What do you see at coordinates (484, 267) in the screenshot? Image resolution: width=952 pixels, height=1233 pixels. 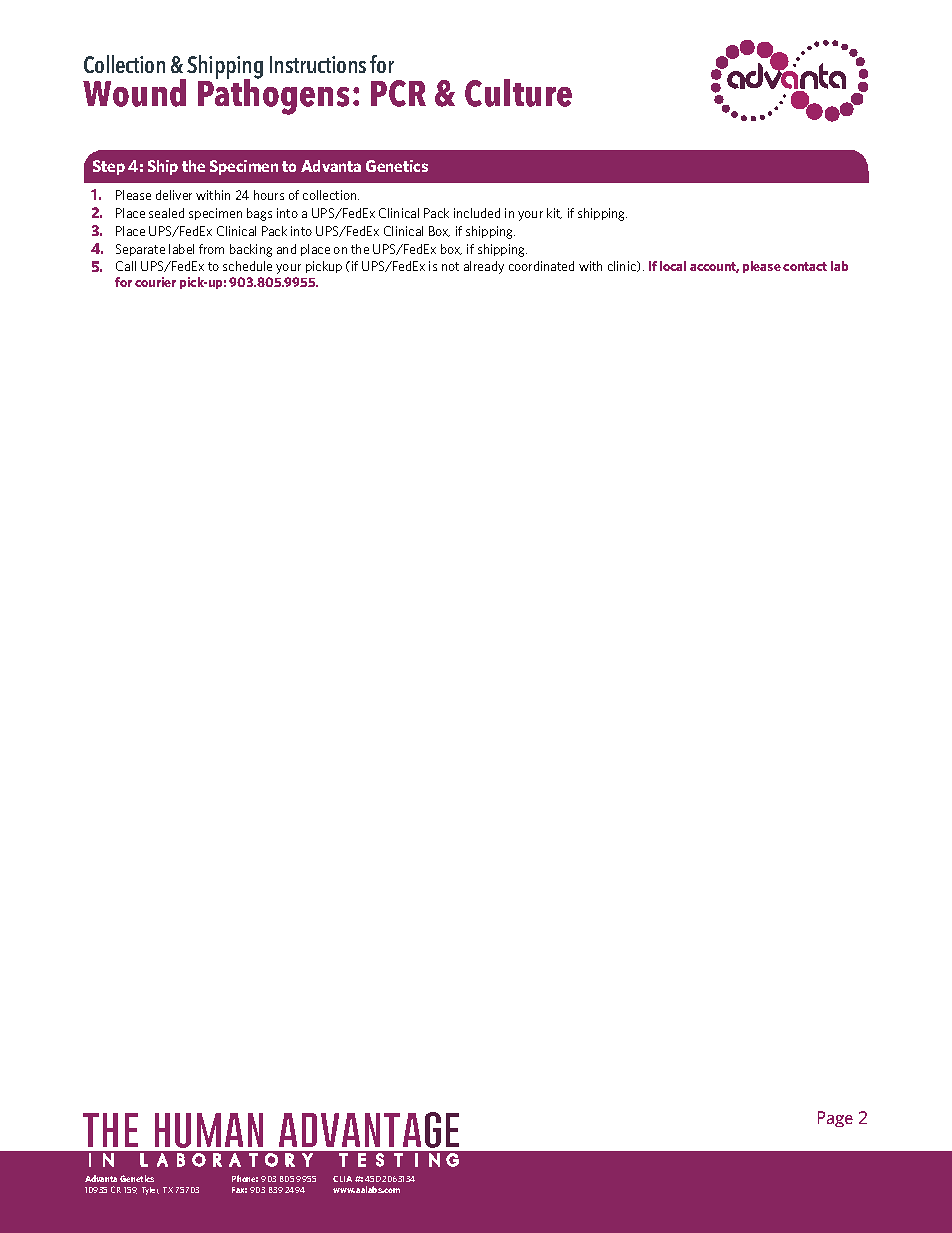 I see `already` at bounding box center [484, 267].
